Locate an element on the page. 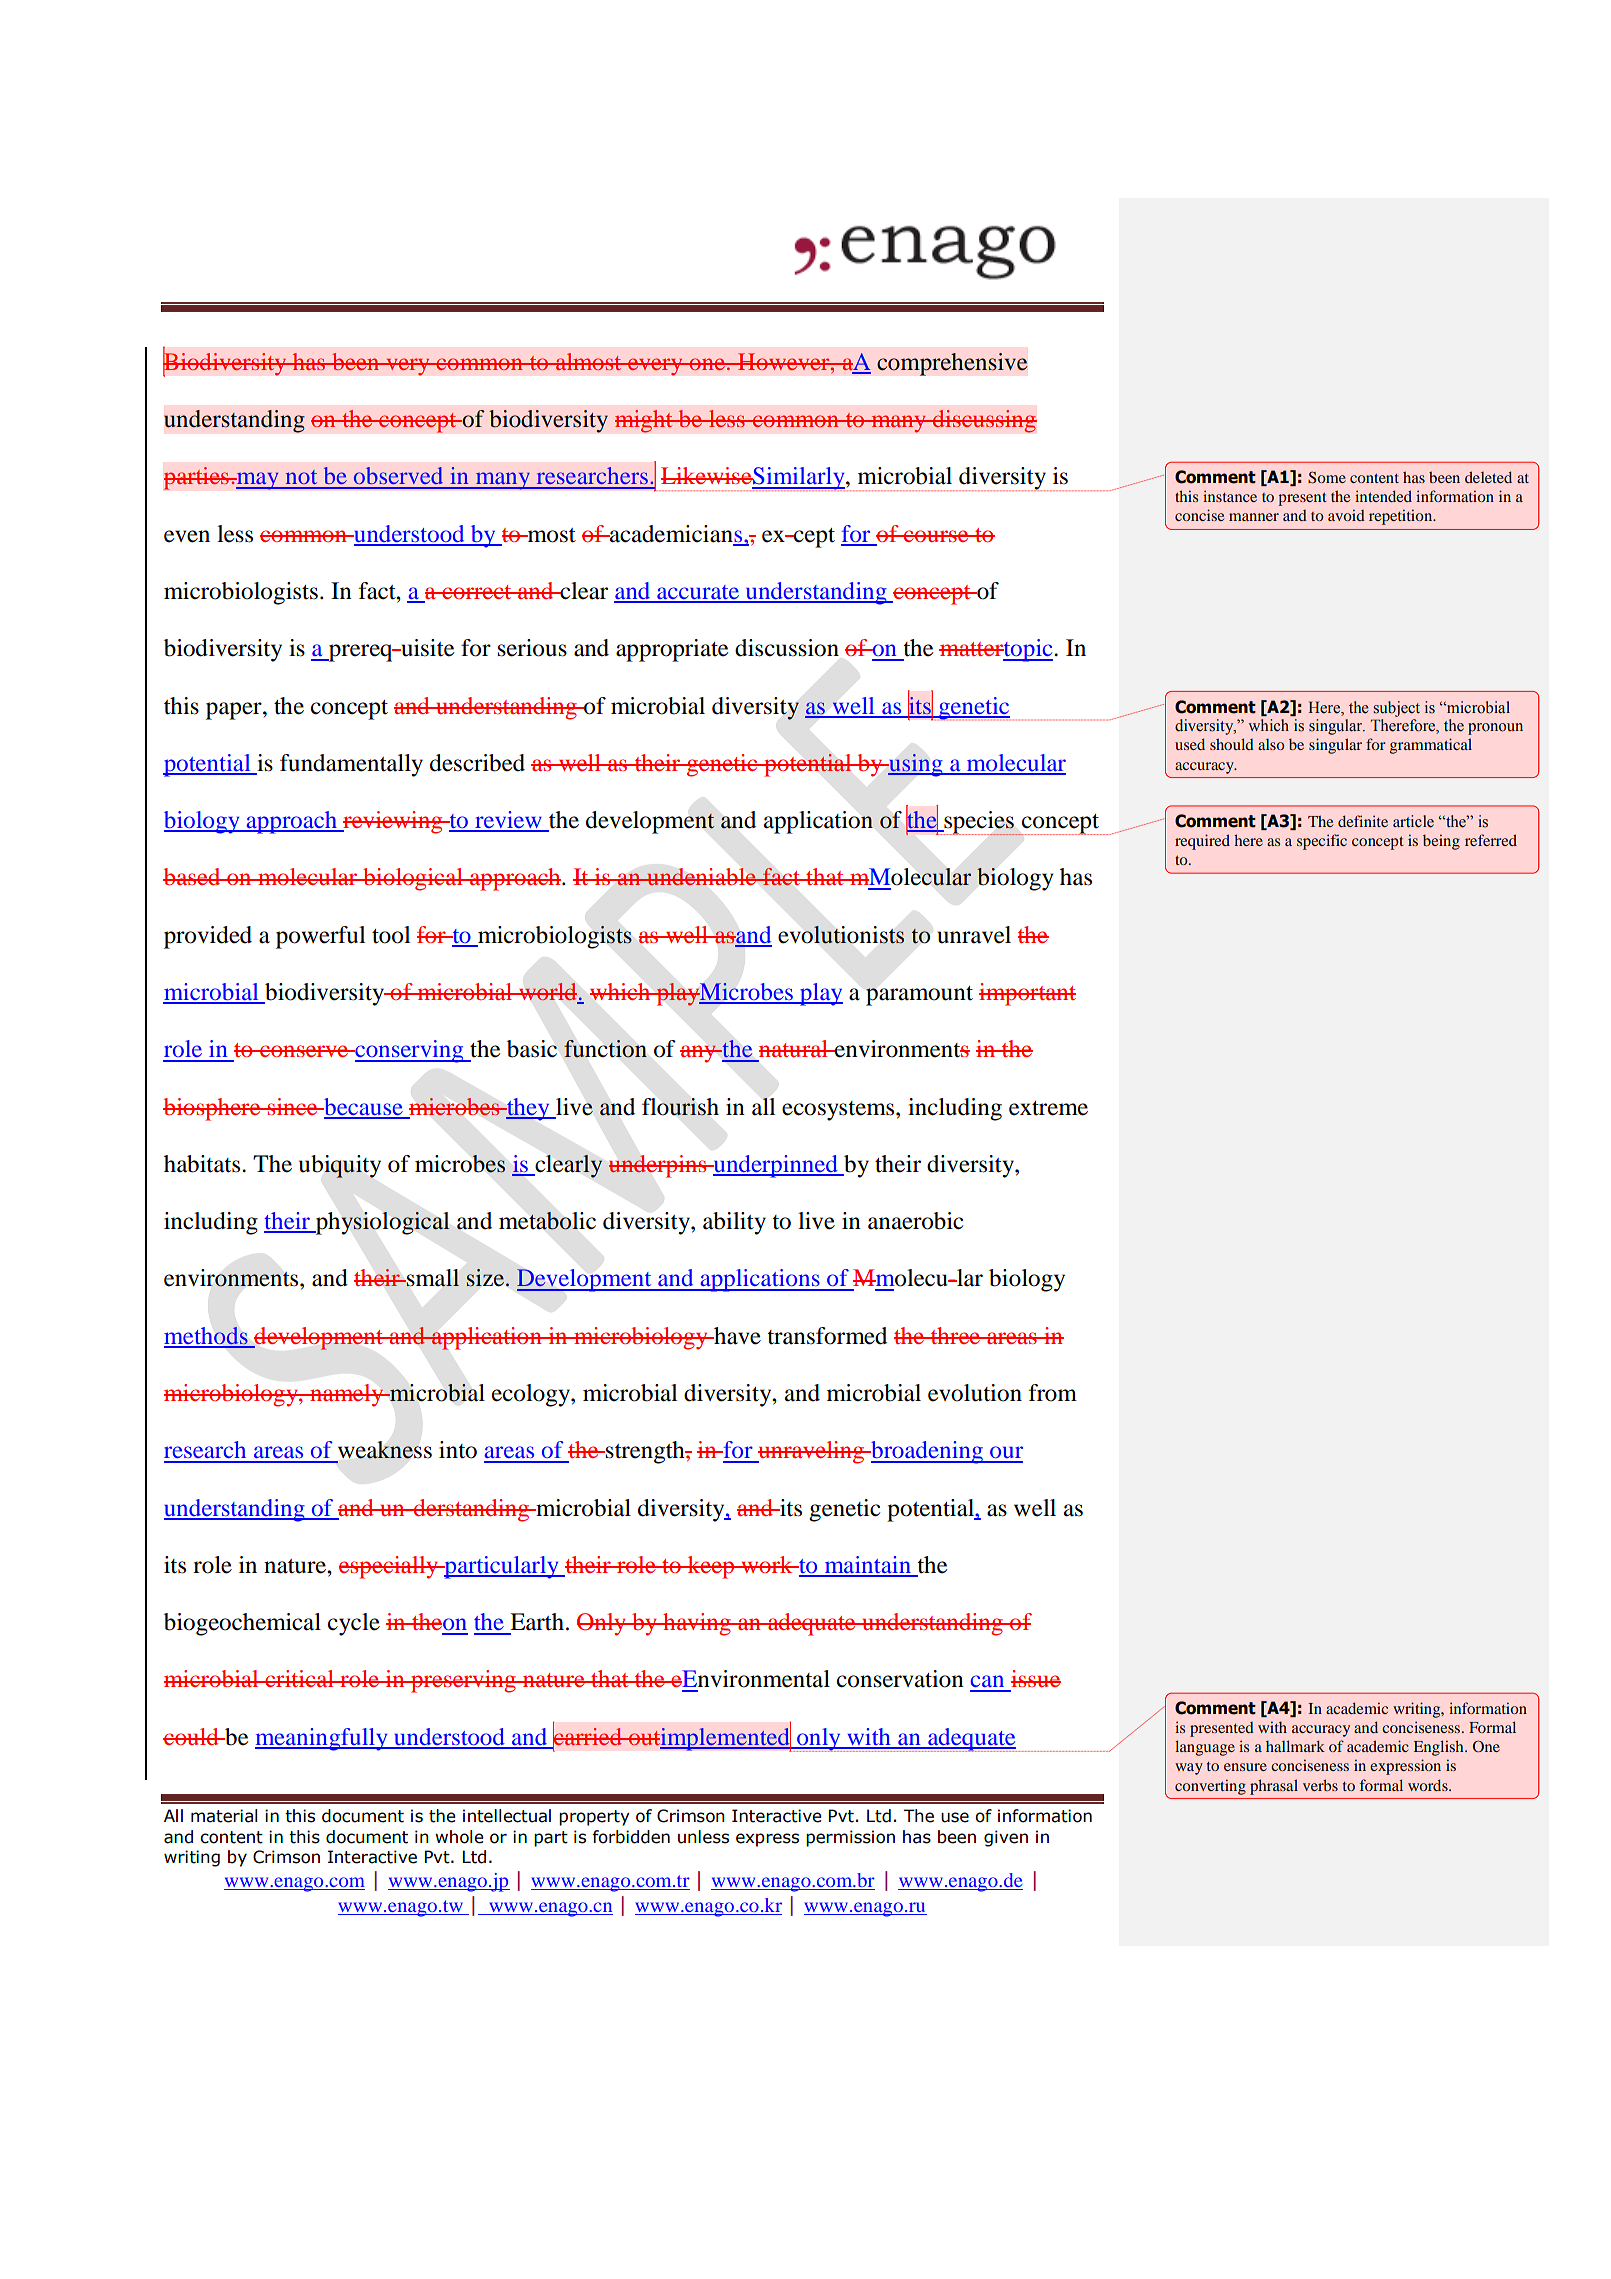  even is located at coordinates (187, 536).
